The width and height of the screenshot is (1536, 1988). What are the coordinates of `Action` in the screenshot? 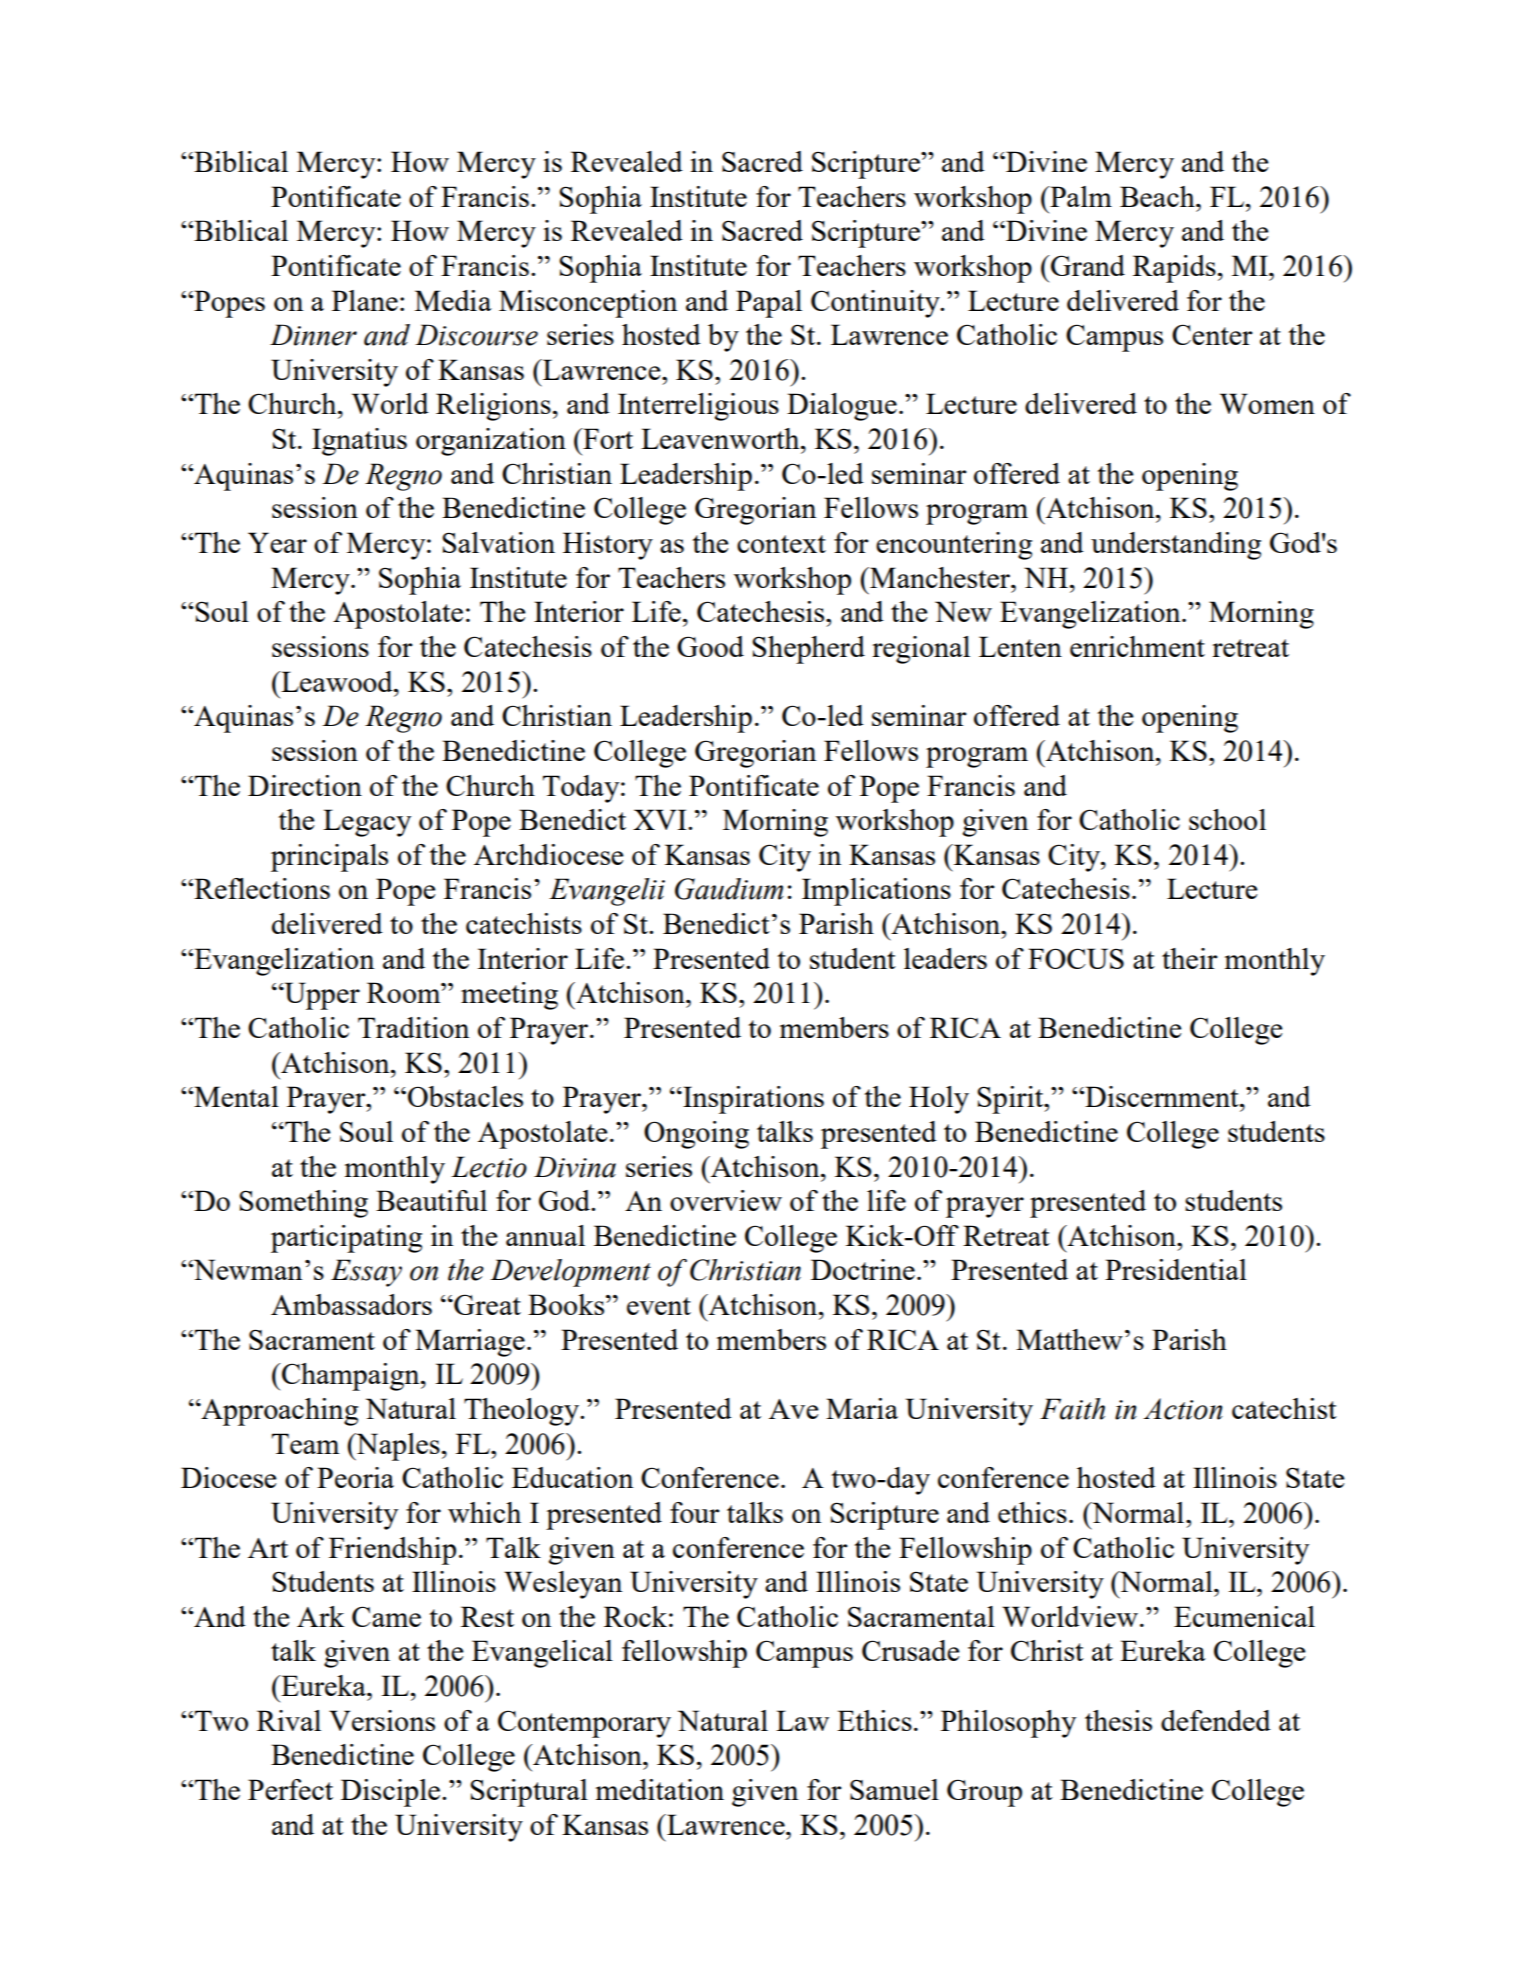 It's located at (1183, 1409).
